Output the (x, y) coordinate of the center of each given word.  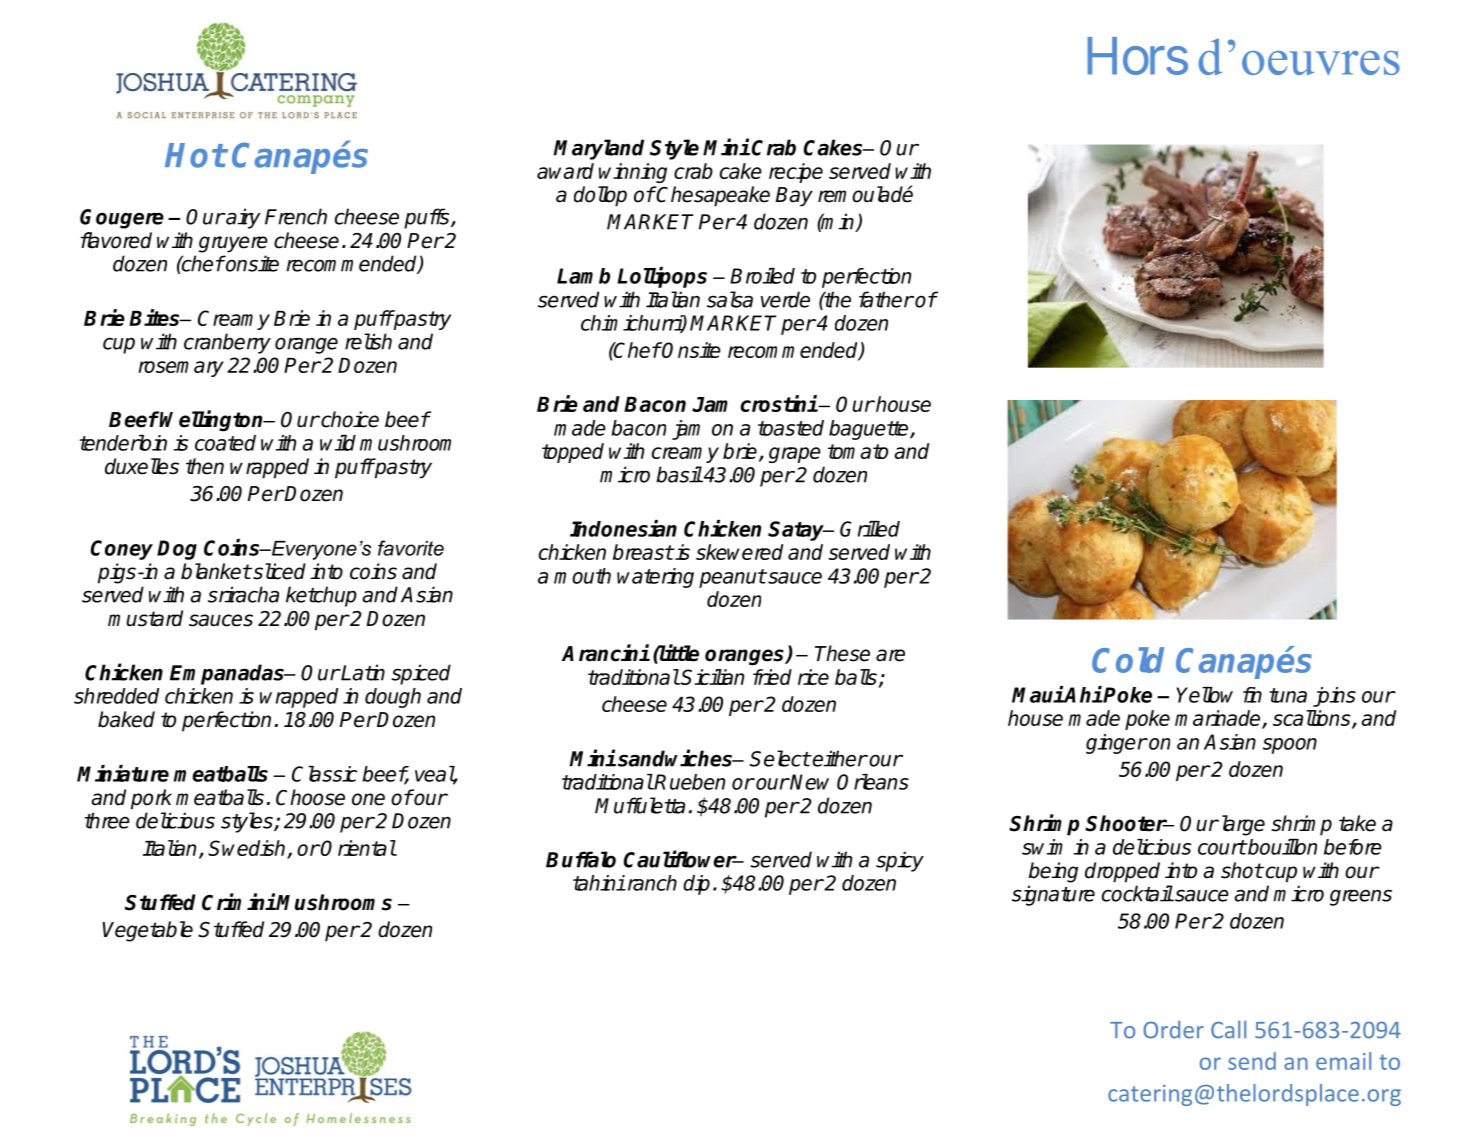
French (296, 216)
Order (1173, 1030)
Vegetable (147, 931)
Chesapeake (712, 196)
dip (696, 885)
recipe (796, 173)
